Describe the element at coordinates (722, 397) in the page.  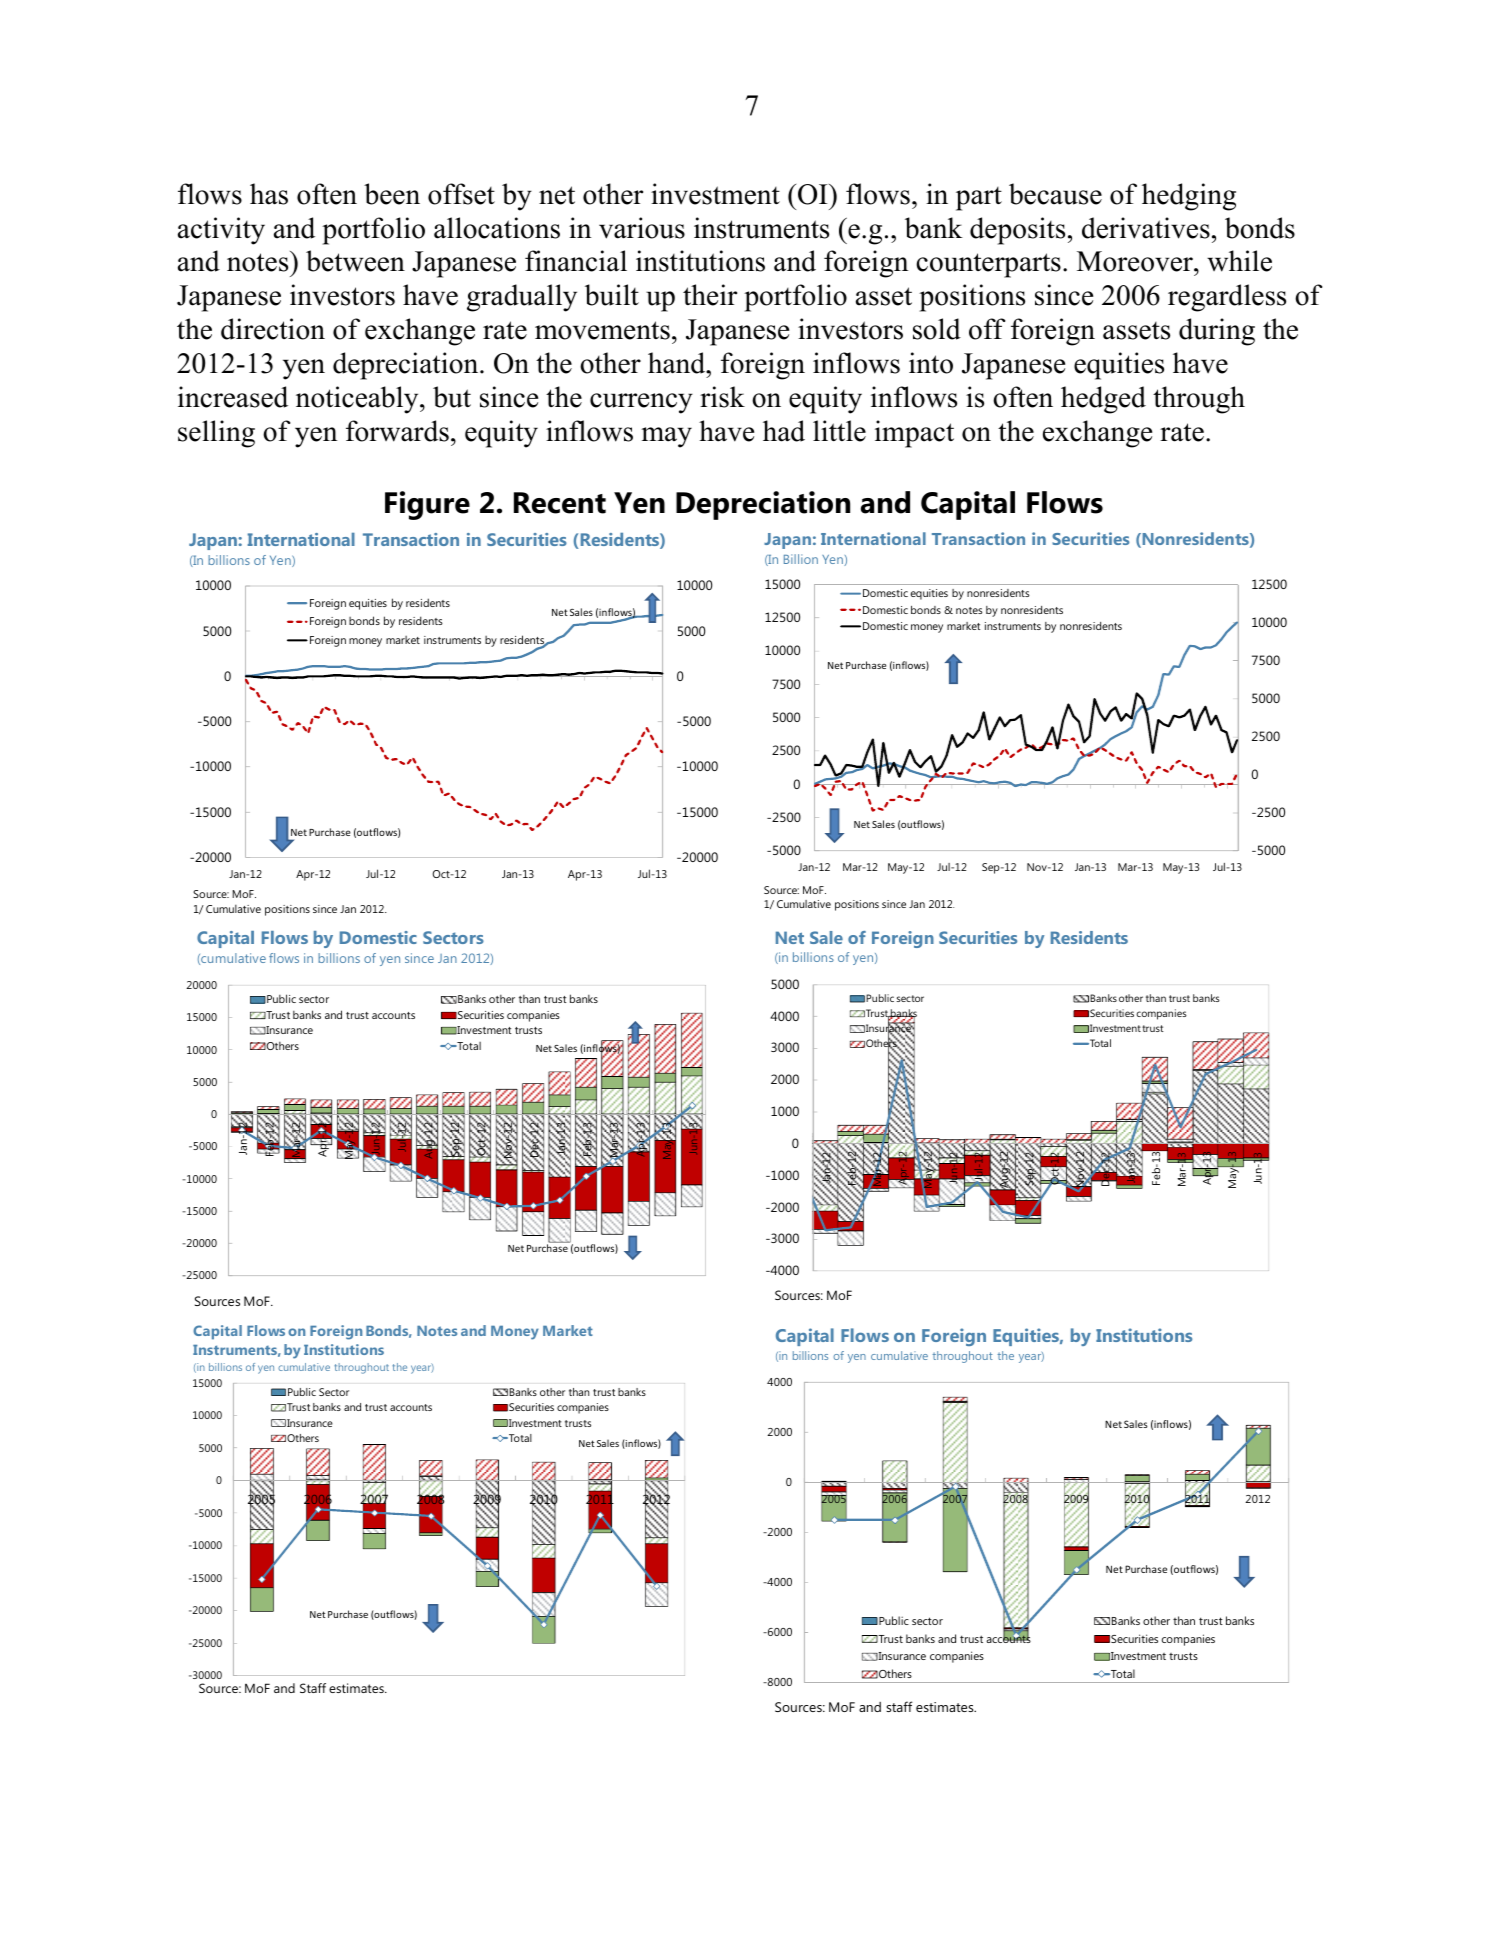
I see `risk` at that location.
